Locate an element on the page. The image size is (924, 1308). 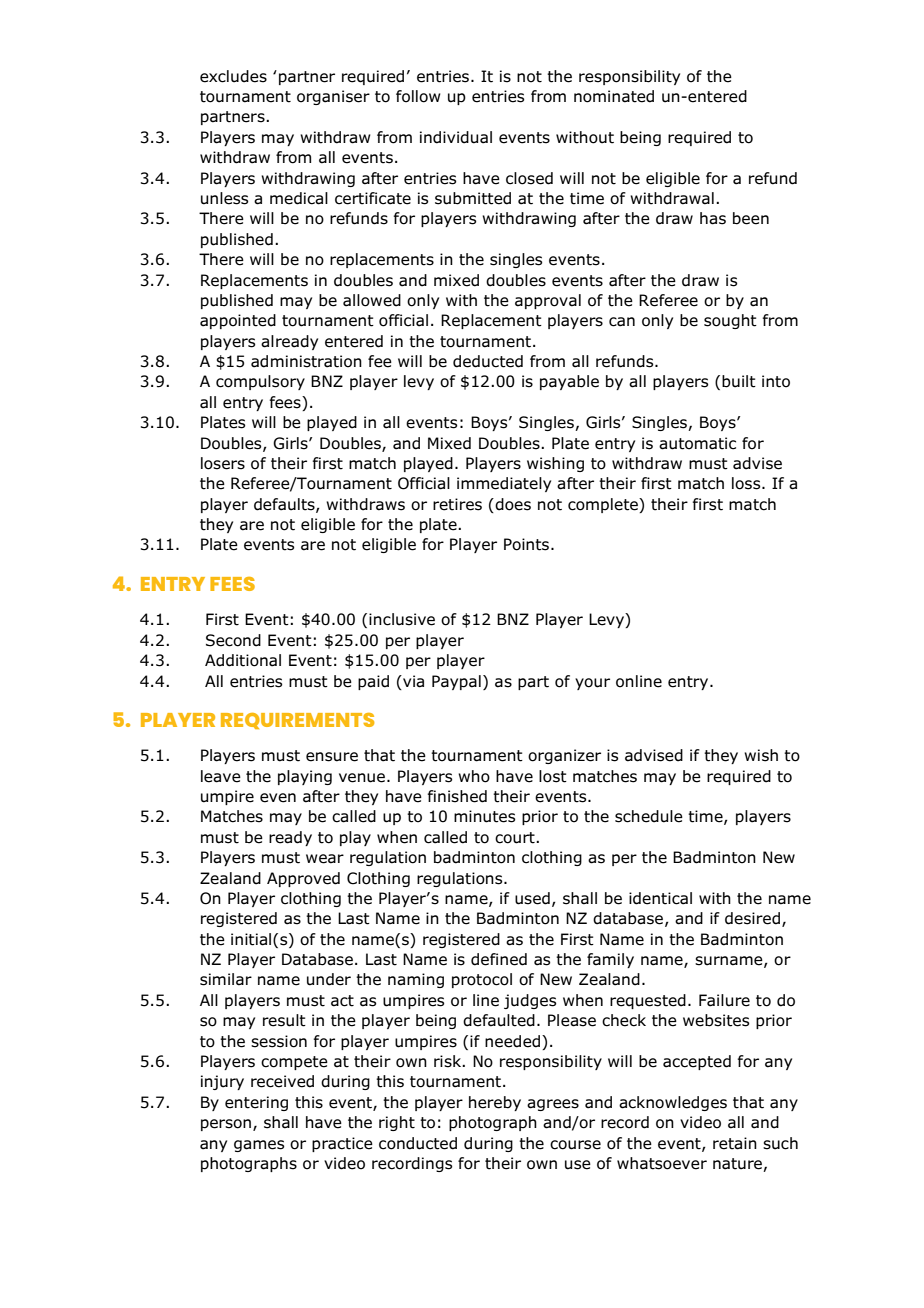
nominated is located at coordinates (614, 96).
